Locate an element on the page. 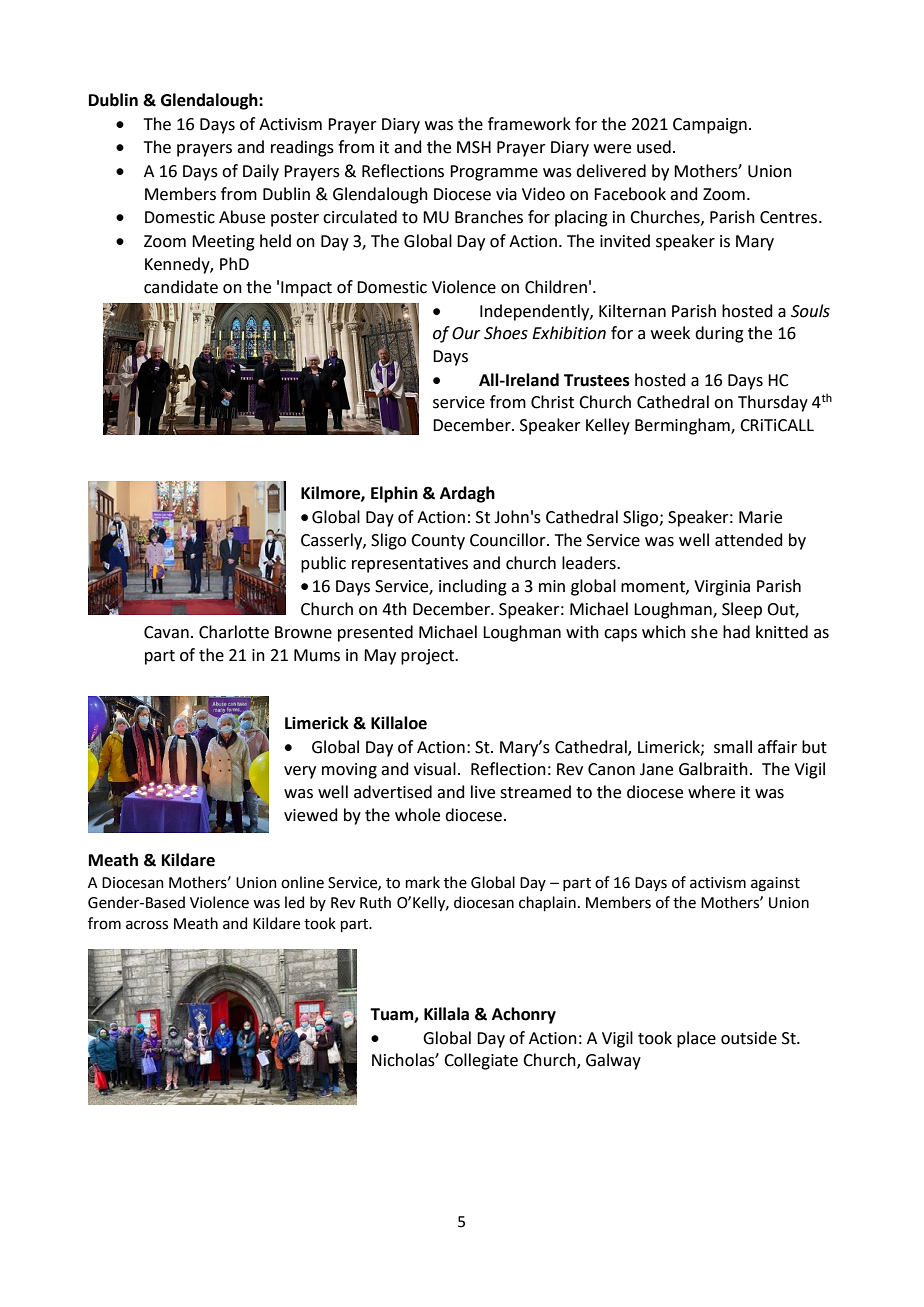 This image has height=1307, width=924. outside is located at coordinates (749, 1038).
